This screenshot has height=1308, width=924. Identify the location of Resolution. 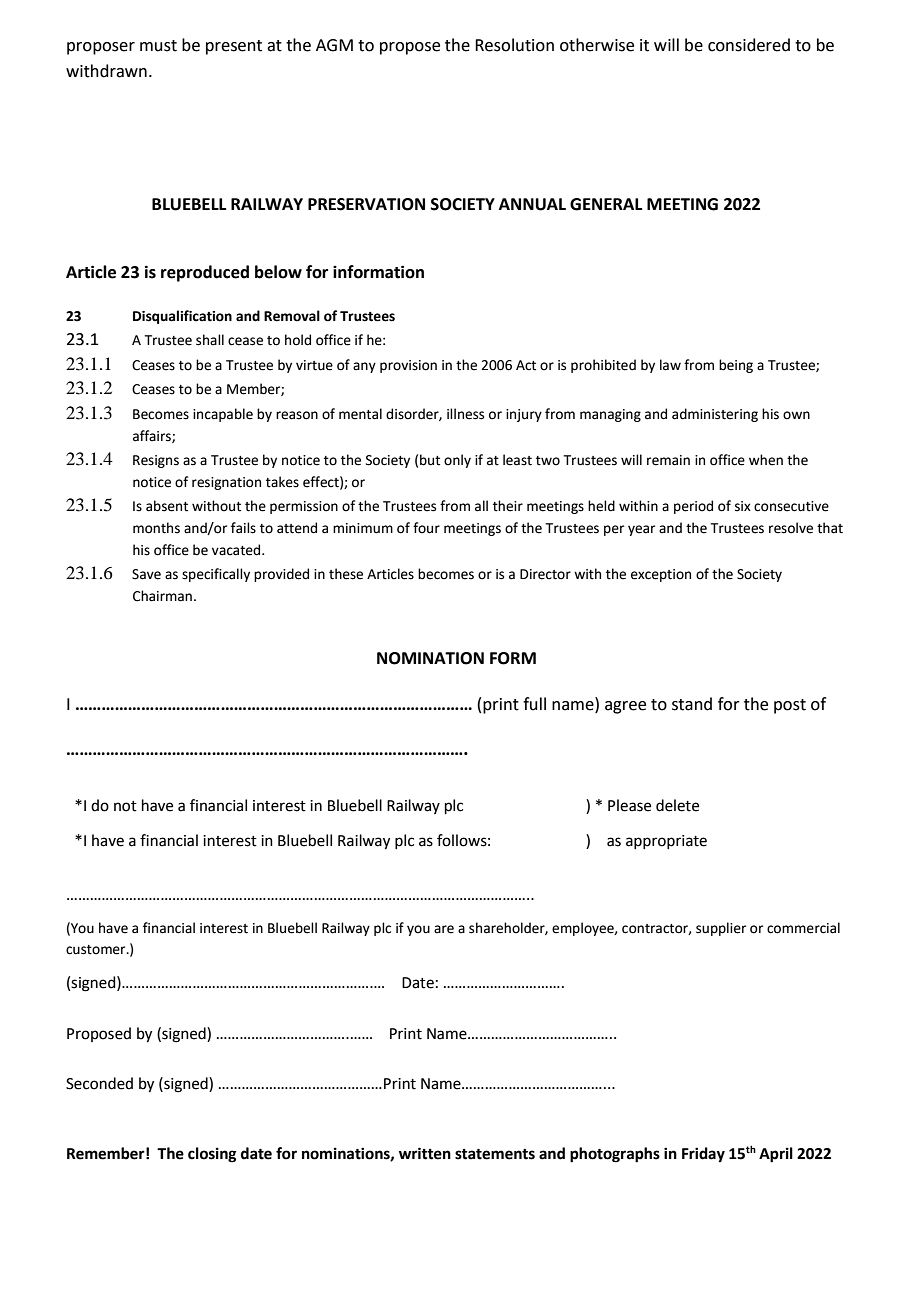
(514, 45).
